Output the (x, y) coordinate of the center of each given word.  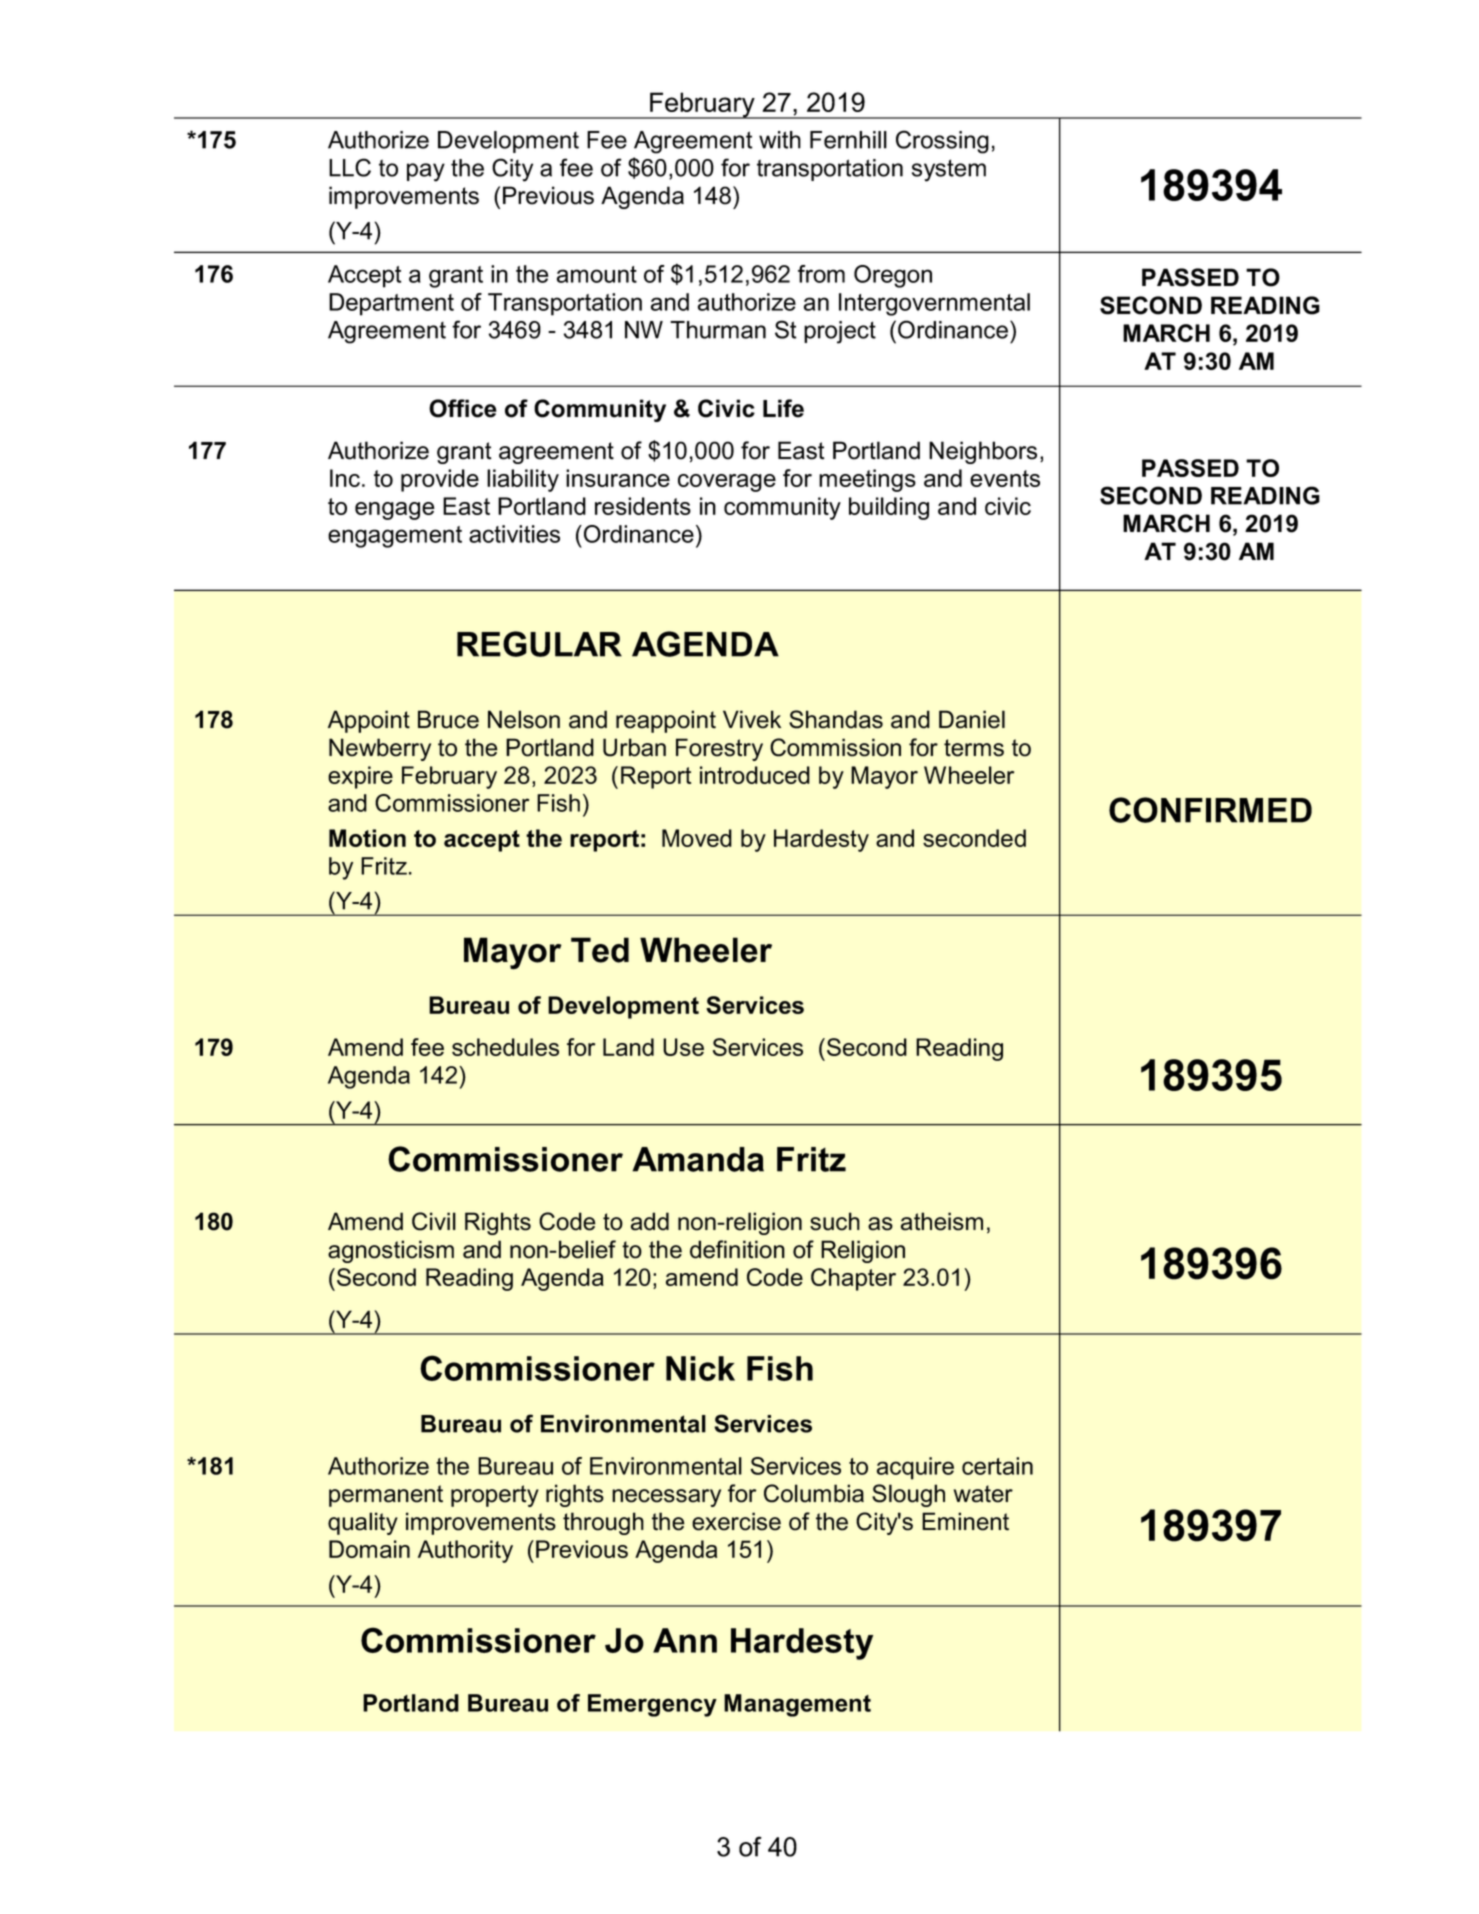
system (949, 170)
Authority (465, 1551)
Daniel (972, 719)
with (780, 140)
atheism (942, 1221)
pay (426, 172)
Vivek (752, 719)
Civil (434, 1221)
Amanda (698, 1159)
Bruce (448, 719)
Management (797, 1705)
